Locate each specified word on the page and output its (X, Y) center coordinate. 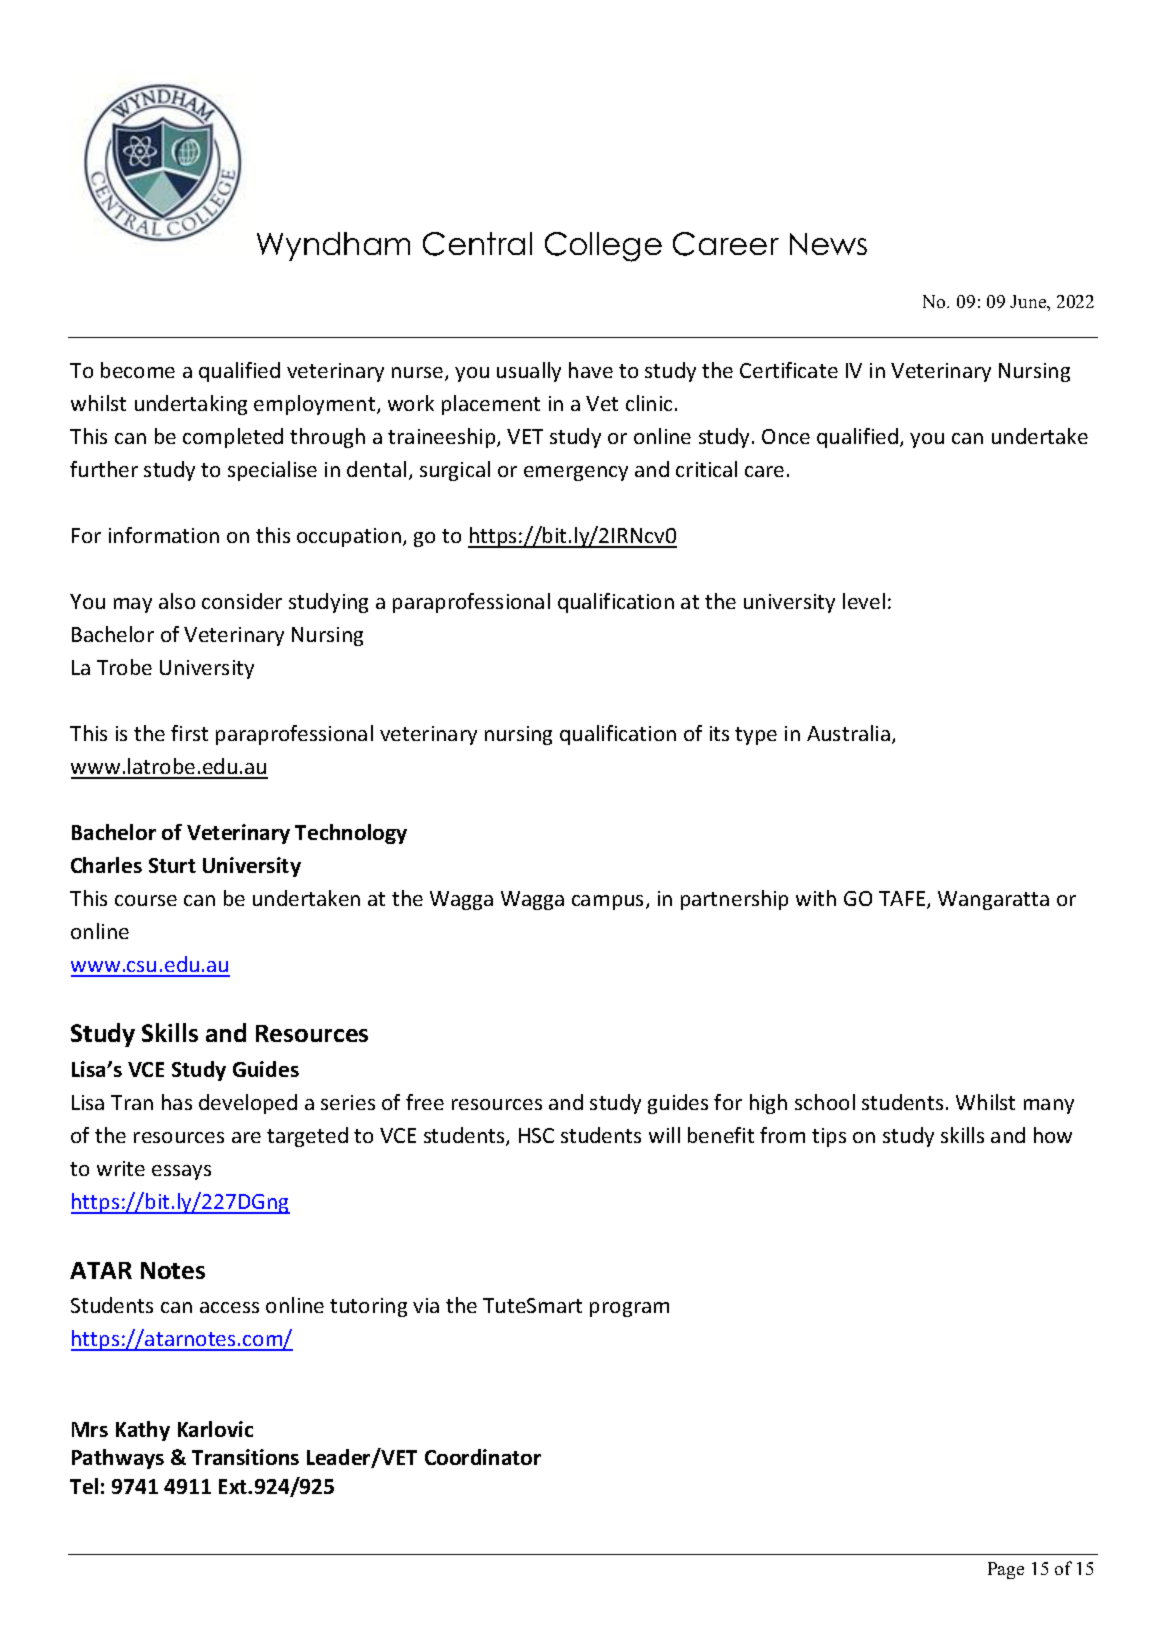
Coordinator (483, 1457)
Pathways (118, 1459)
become (138, 370)
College (603, 247)
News (828, 244)
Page (1006, 1570)
